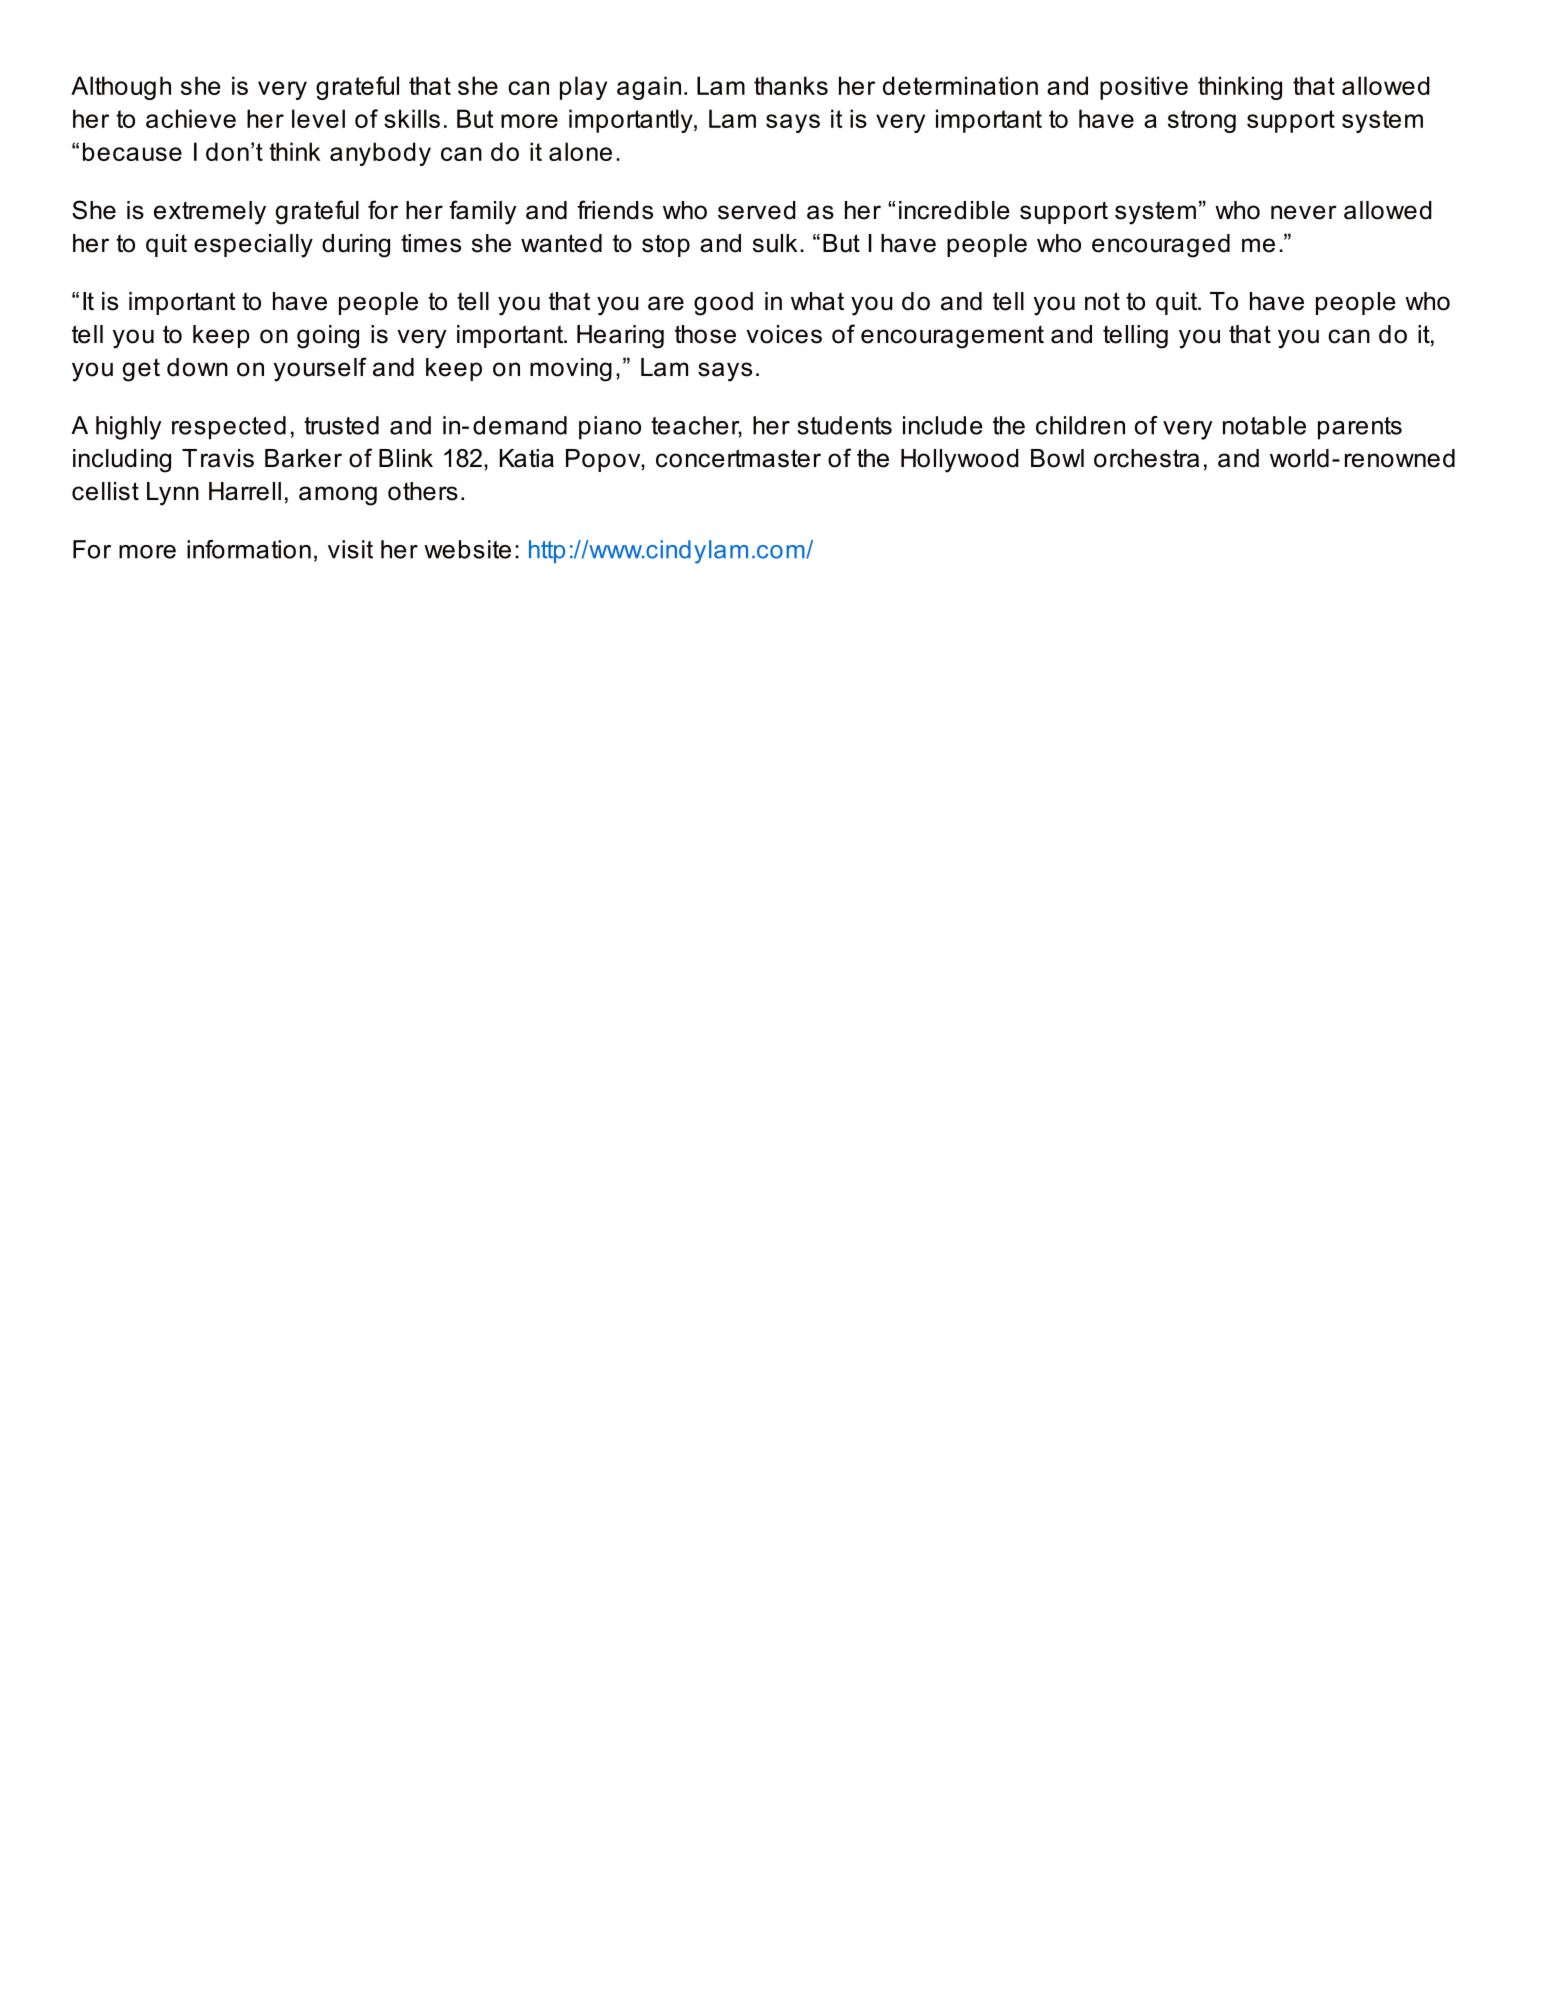 The image size is (1546, 2001). Describe the element at coordinates (318, 118) in the screenshot. I see `level` at that location.
